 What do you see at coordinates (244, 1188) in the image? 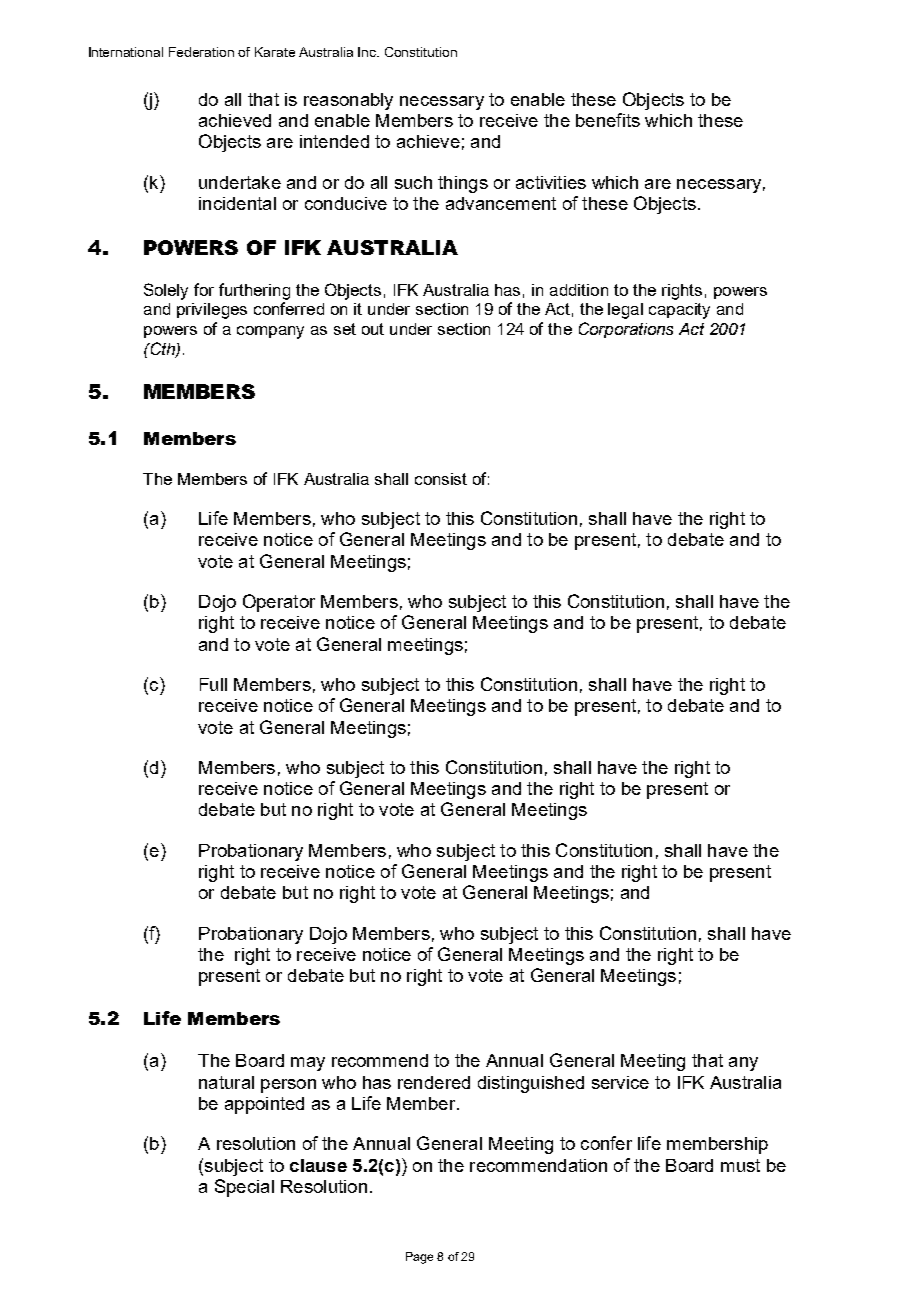
I see `Special` at bounding box center [244, 1188].
